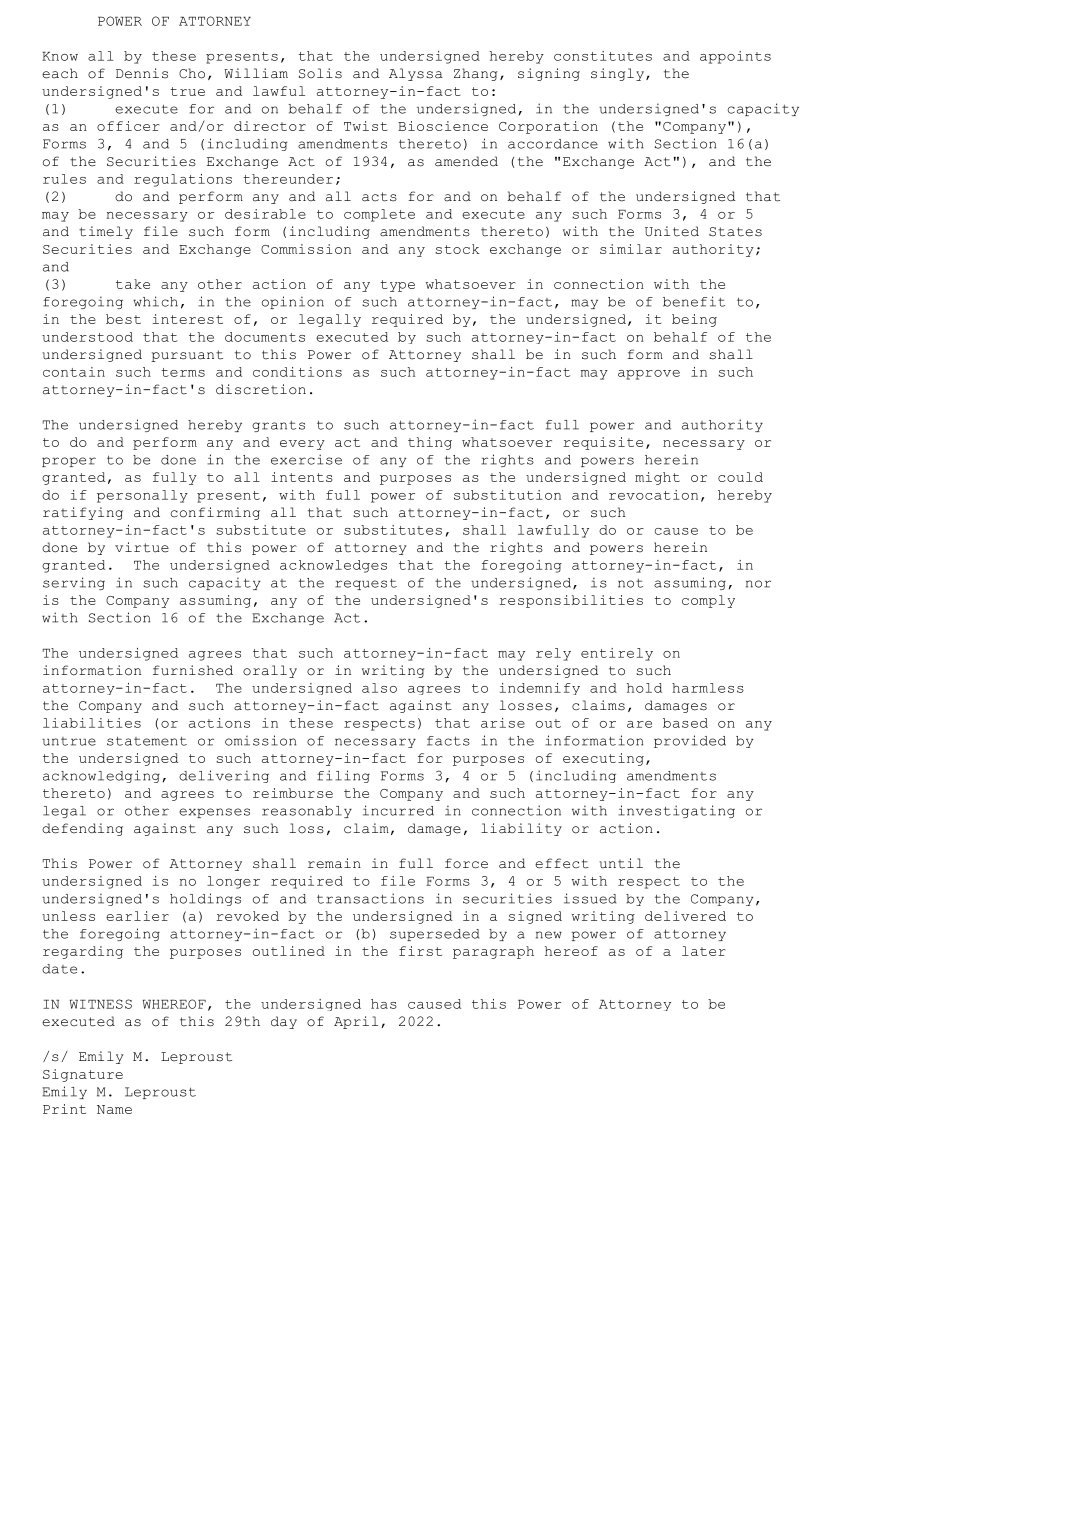 Image resolution: width=1070 pixels, height=1514 pixels. I want to click on Dennis, so click(142, 73).
